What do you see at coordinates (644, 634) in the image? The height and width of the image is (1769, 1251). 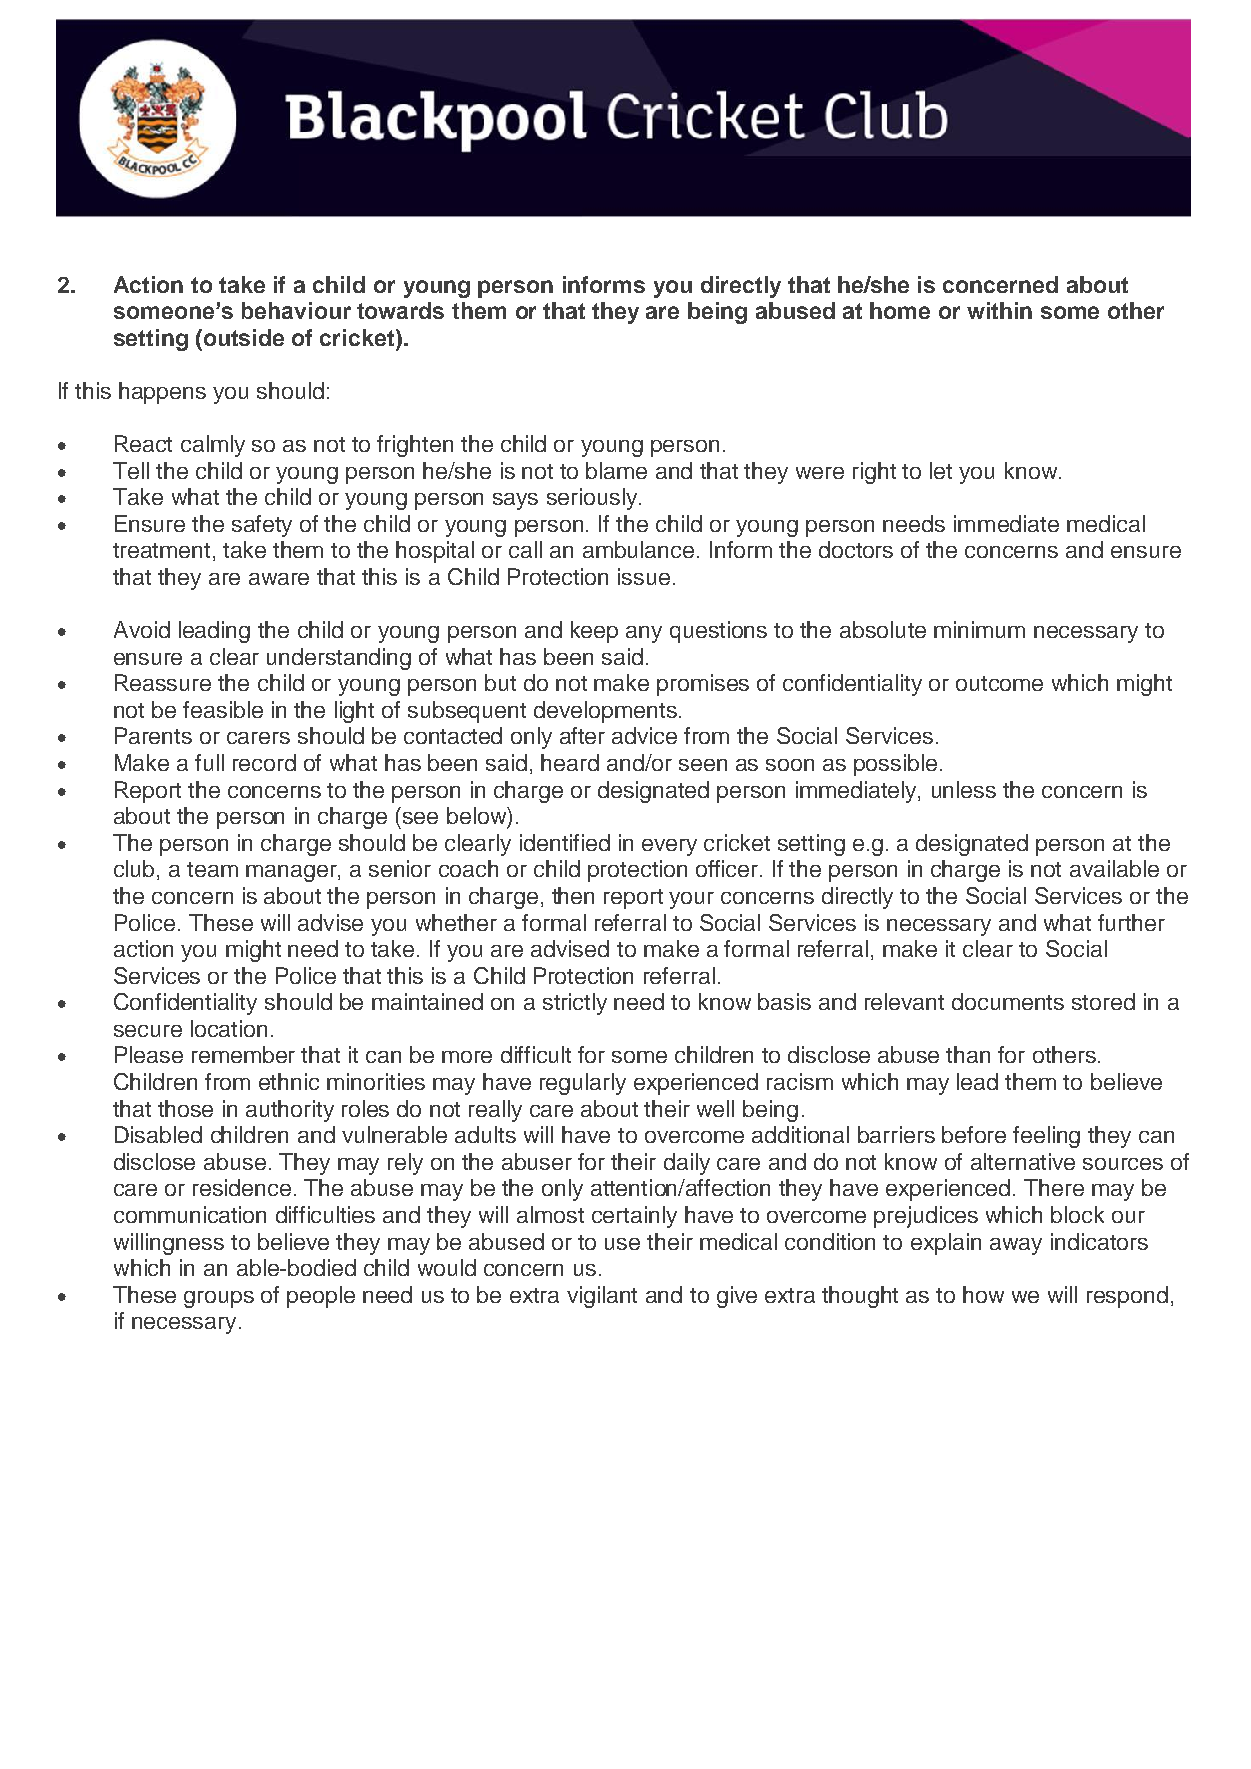 I see `any` at bounding box center [644, 634].
